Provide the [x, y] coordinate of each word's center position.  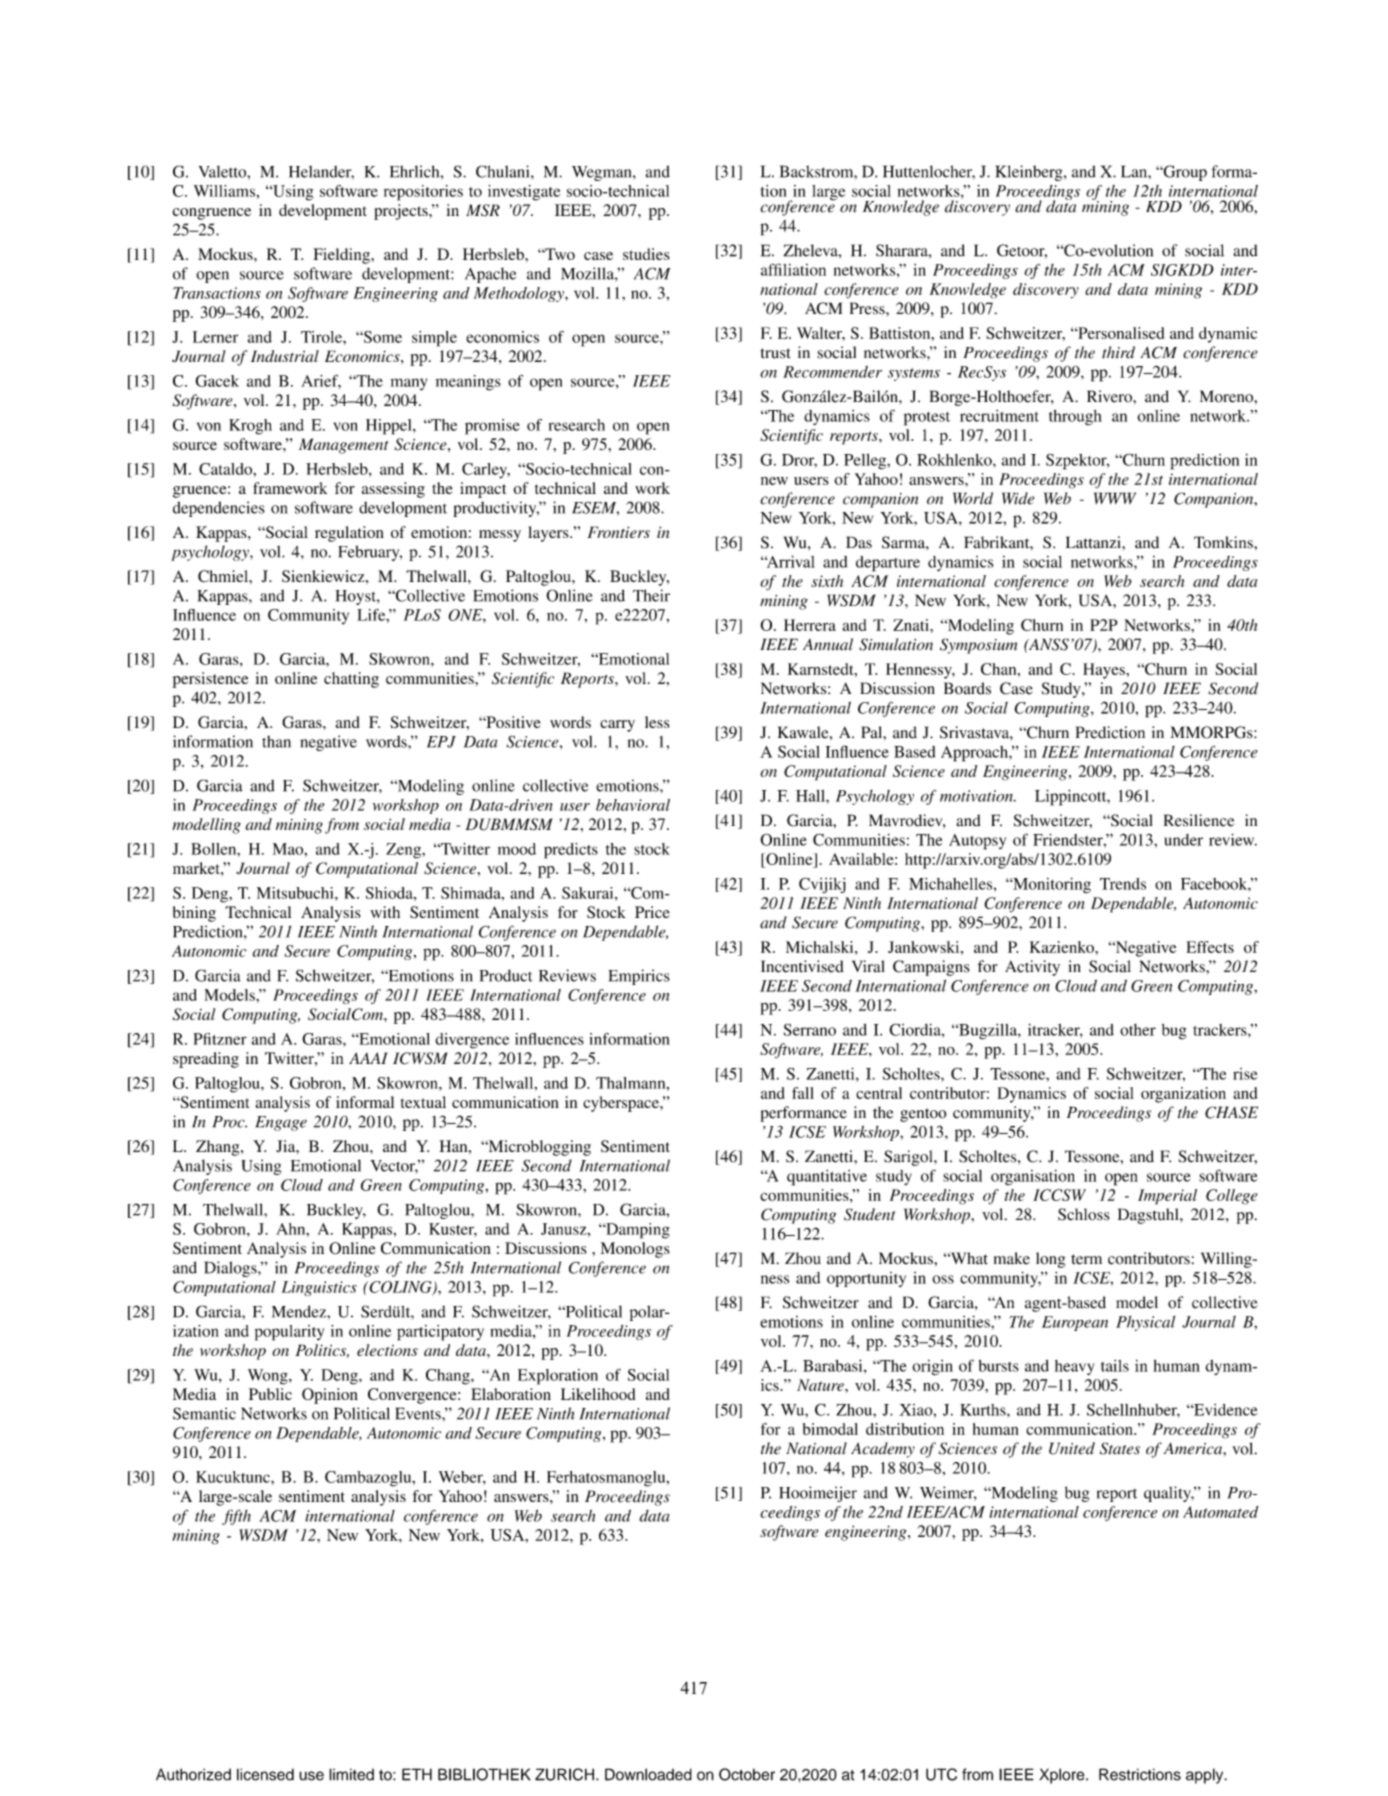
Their [651, 595]
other [1138, 1030]
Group [1184, 173]
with [385, 912]
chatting [351, 680]
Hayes [1105, 671]
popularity [289, 1333]
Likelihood [598, 1394]
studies [646, 254]
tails [1115, 1366]
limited [351, 1774]
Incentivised [802, 966]
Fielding [342, 256]
